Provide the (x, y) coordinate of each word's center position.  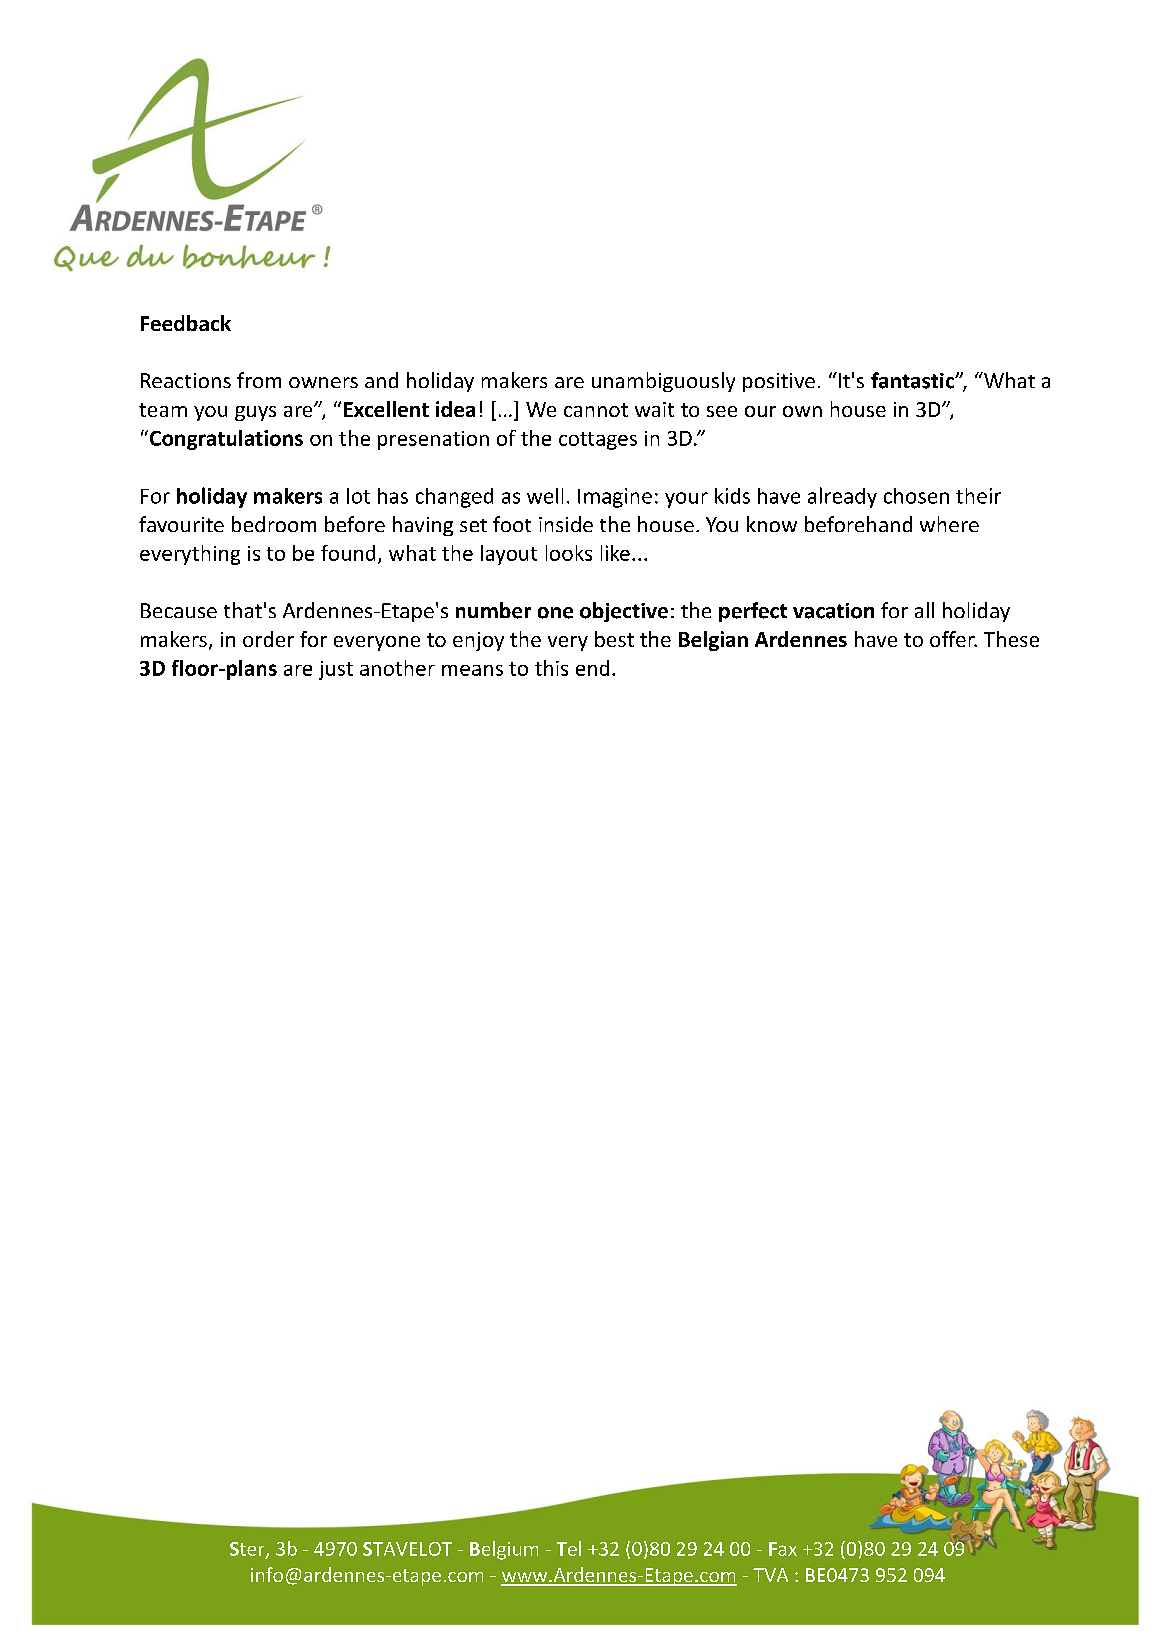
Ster (248, 1550)
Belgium (504, 1550)
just (336, 670)
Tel (569, 1548)
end (592, 668)
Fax (783, 1549)
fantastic (914, 380)
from (259, 380)
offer (953, 639)
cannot (596, 410)
